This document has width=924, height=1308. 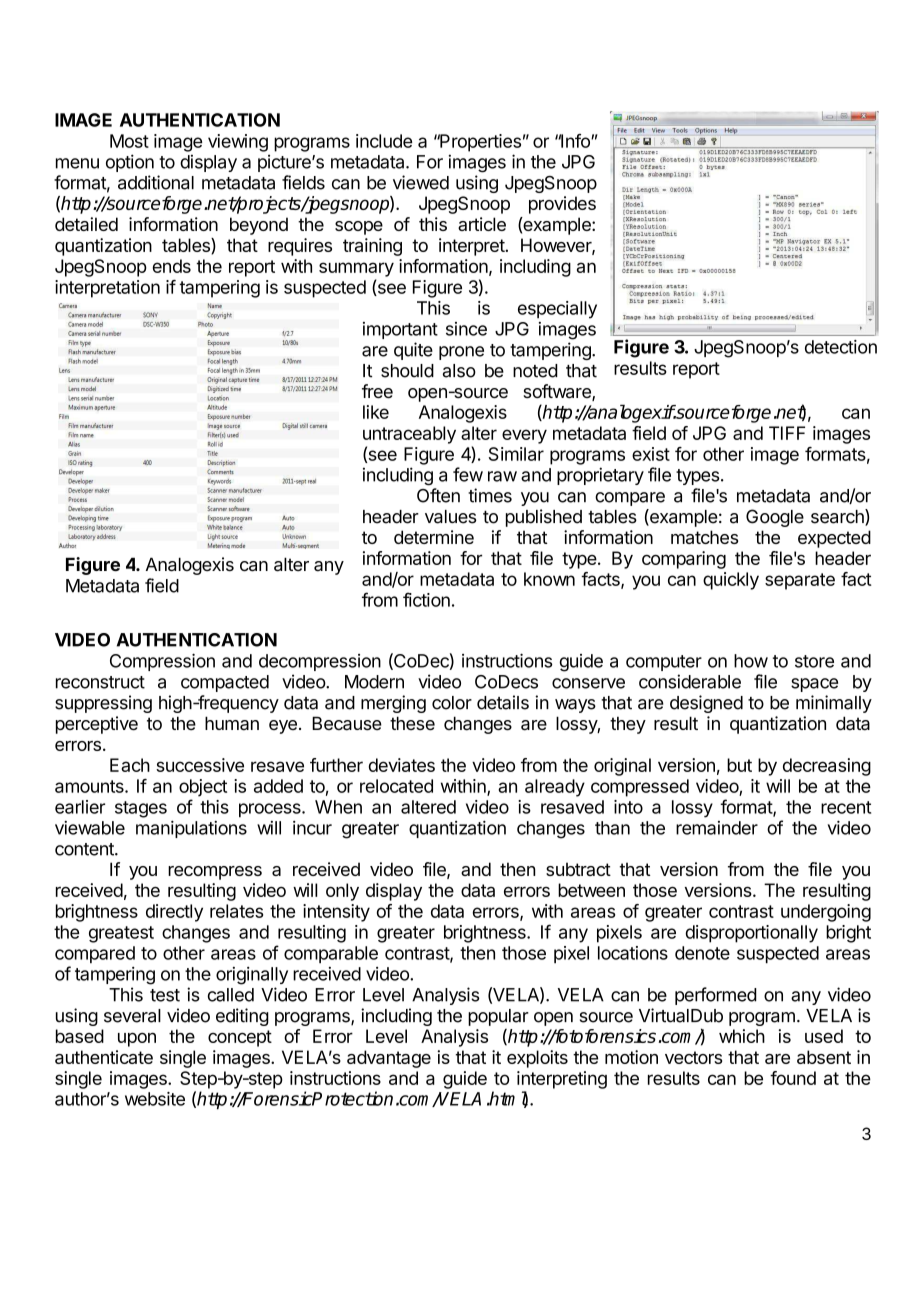 What do you see at coordinates (225, 683) in the document?
I see `compacted` at bounding box center [225, 683].
